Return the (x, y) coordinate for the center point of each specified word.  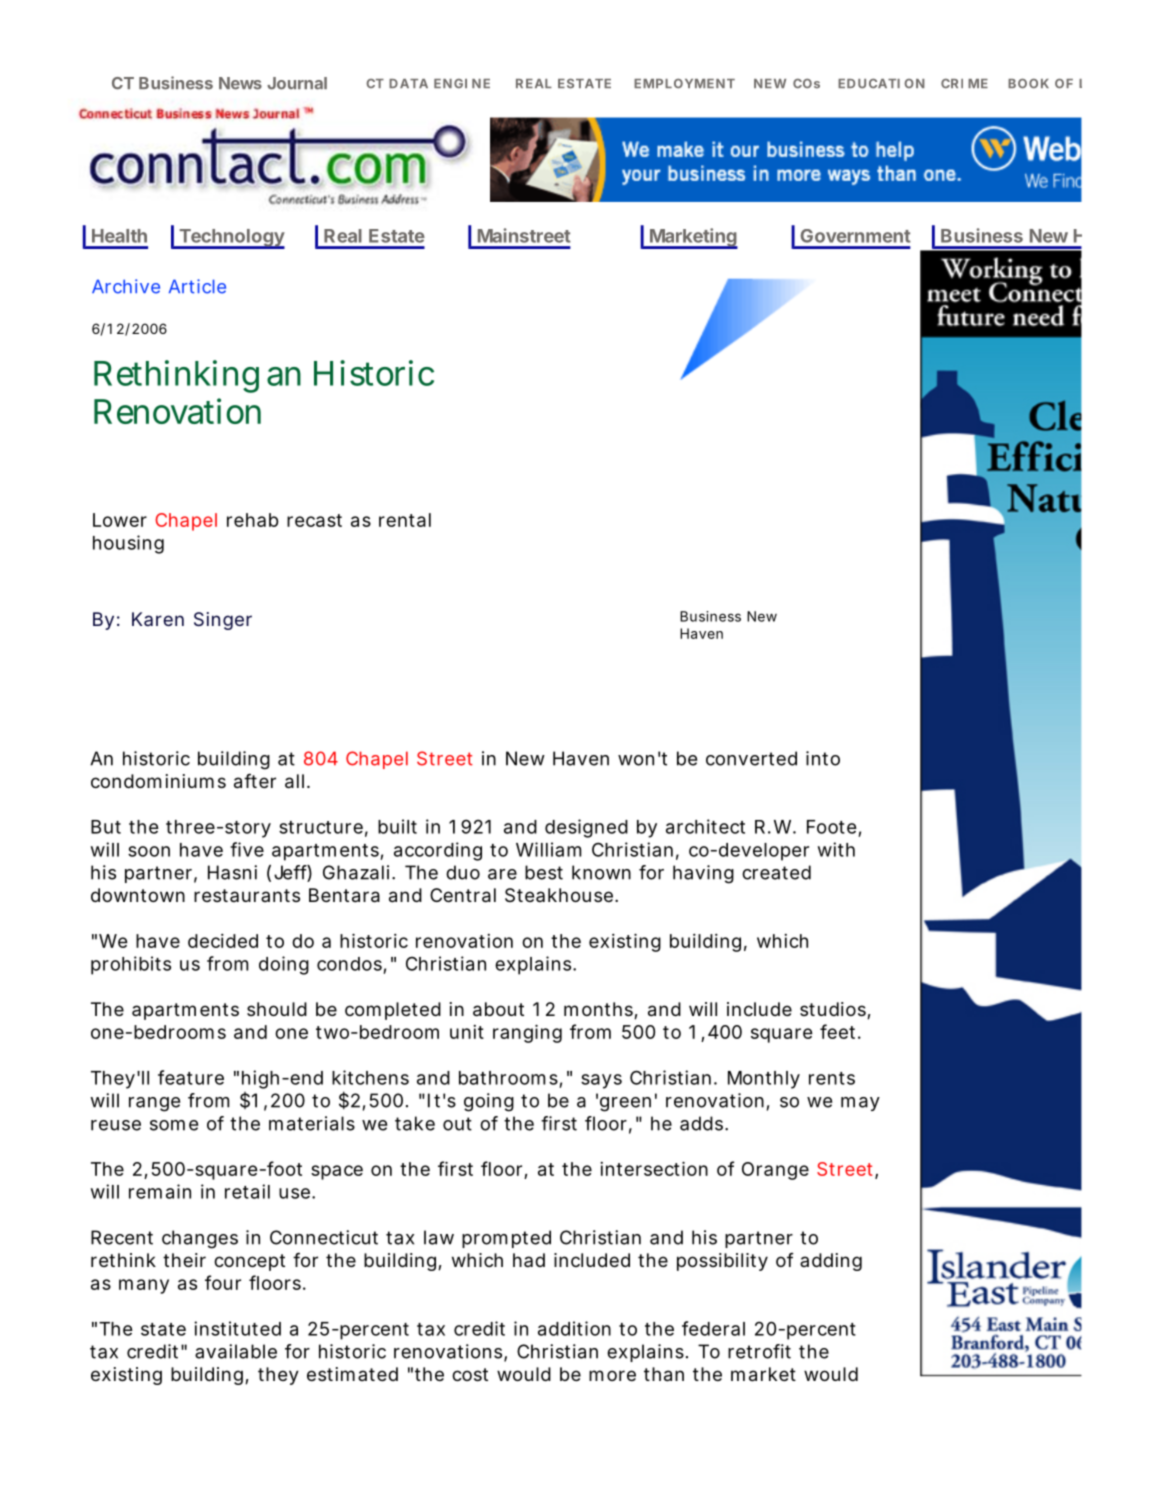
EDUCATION (881, 83)
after (255, 781)
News (240, 83)
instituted (237, 1328)
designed (586, 828)
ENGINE (462, 83)
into (823, 758)
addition (574, 1328)
